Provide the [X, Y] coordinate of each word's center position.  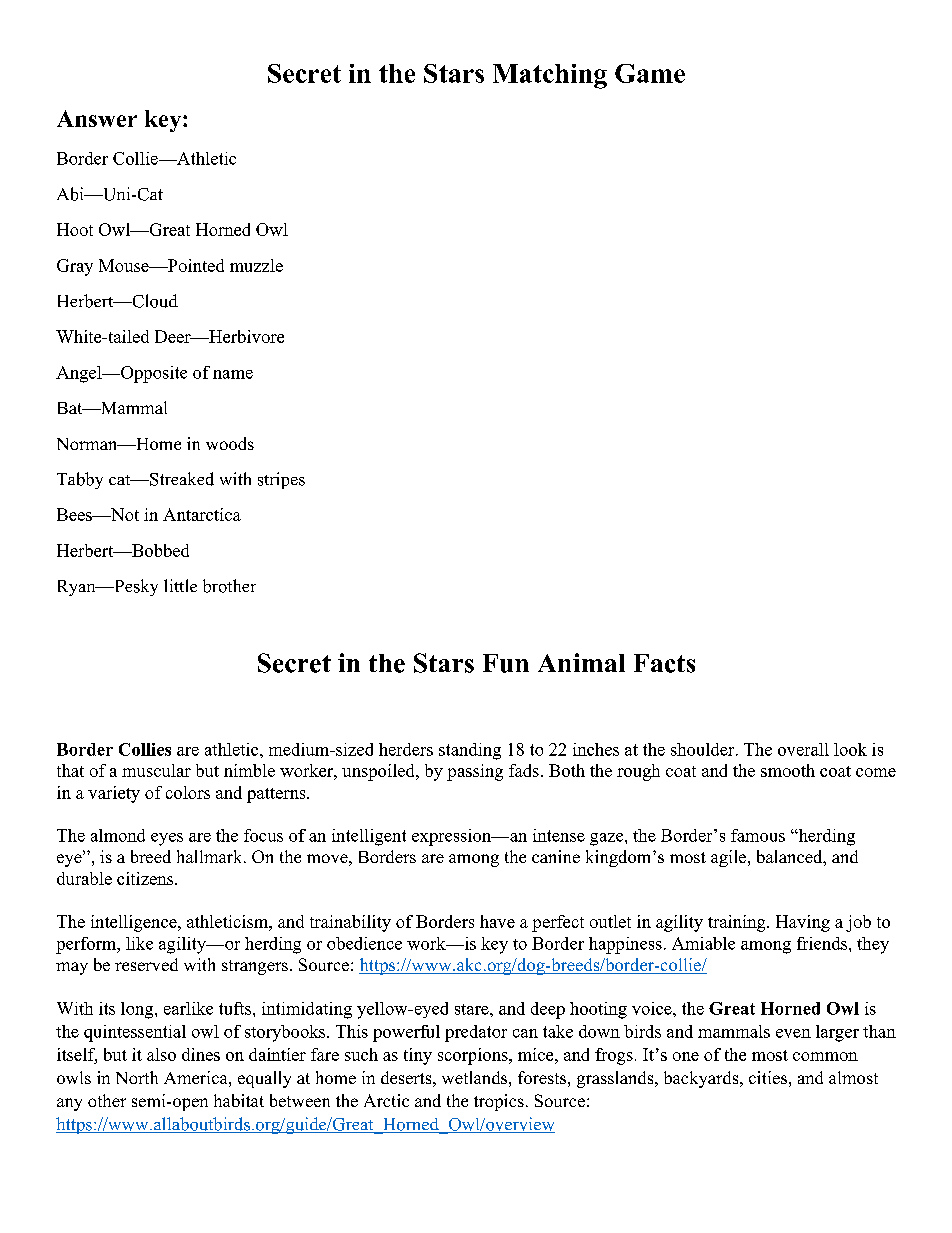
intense [559, 835]
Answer [97, 118]
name [233, 374]
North [137, 1077]
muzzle [256, 265]
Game [650, 73]
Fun [506, 663]
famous [758, 835]
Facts [664, 663]
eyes [167, 839]
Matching [550, 76]
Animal [581, 662]
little [180, 585]
